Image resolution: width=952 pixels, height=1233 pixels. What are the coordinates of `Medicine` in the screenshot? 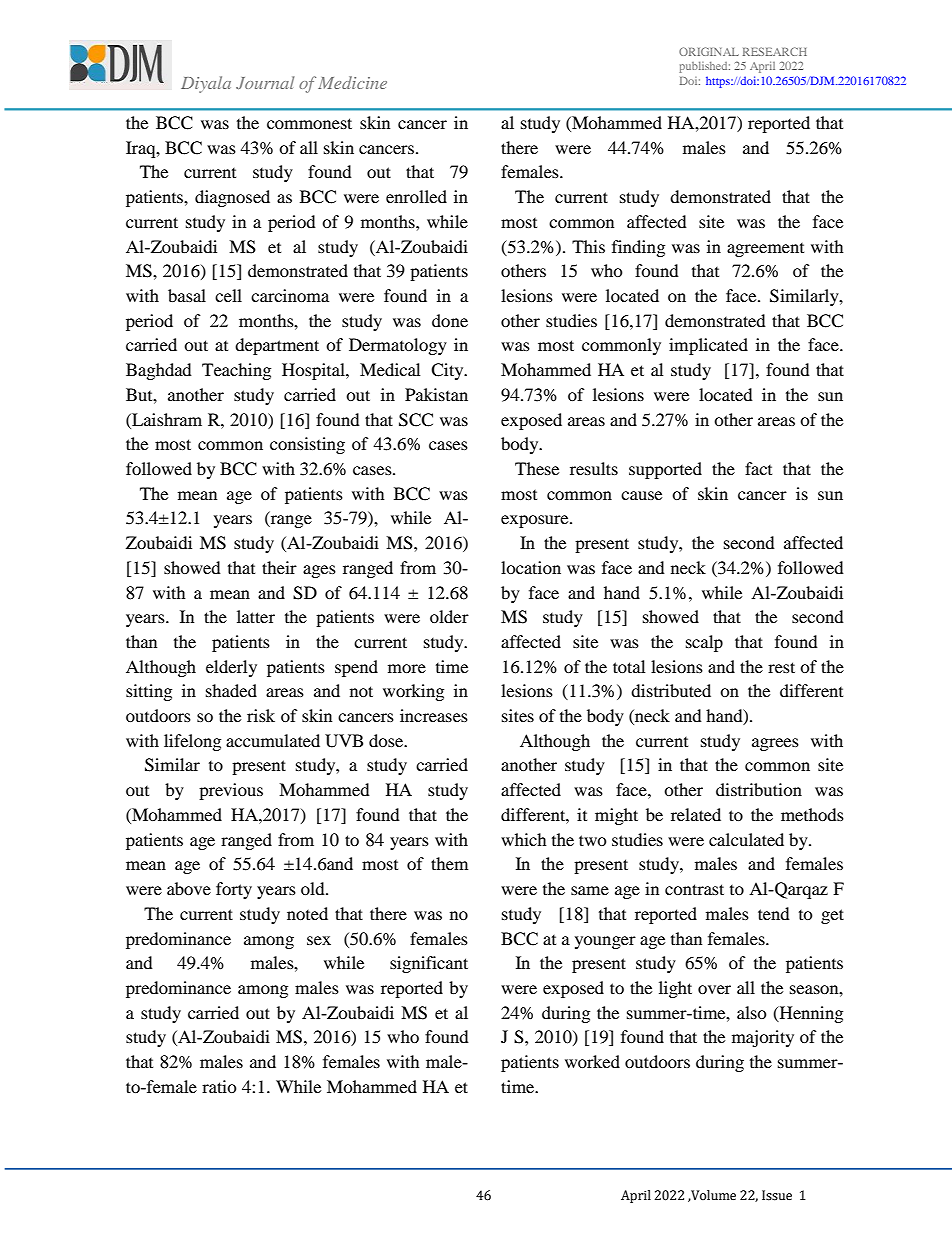 It's located at (352, 82).
